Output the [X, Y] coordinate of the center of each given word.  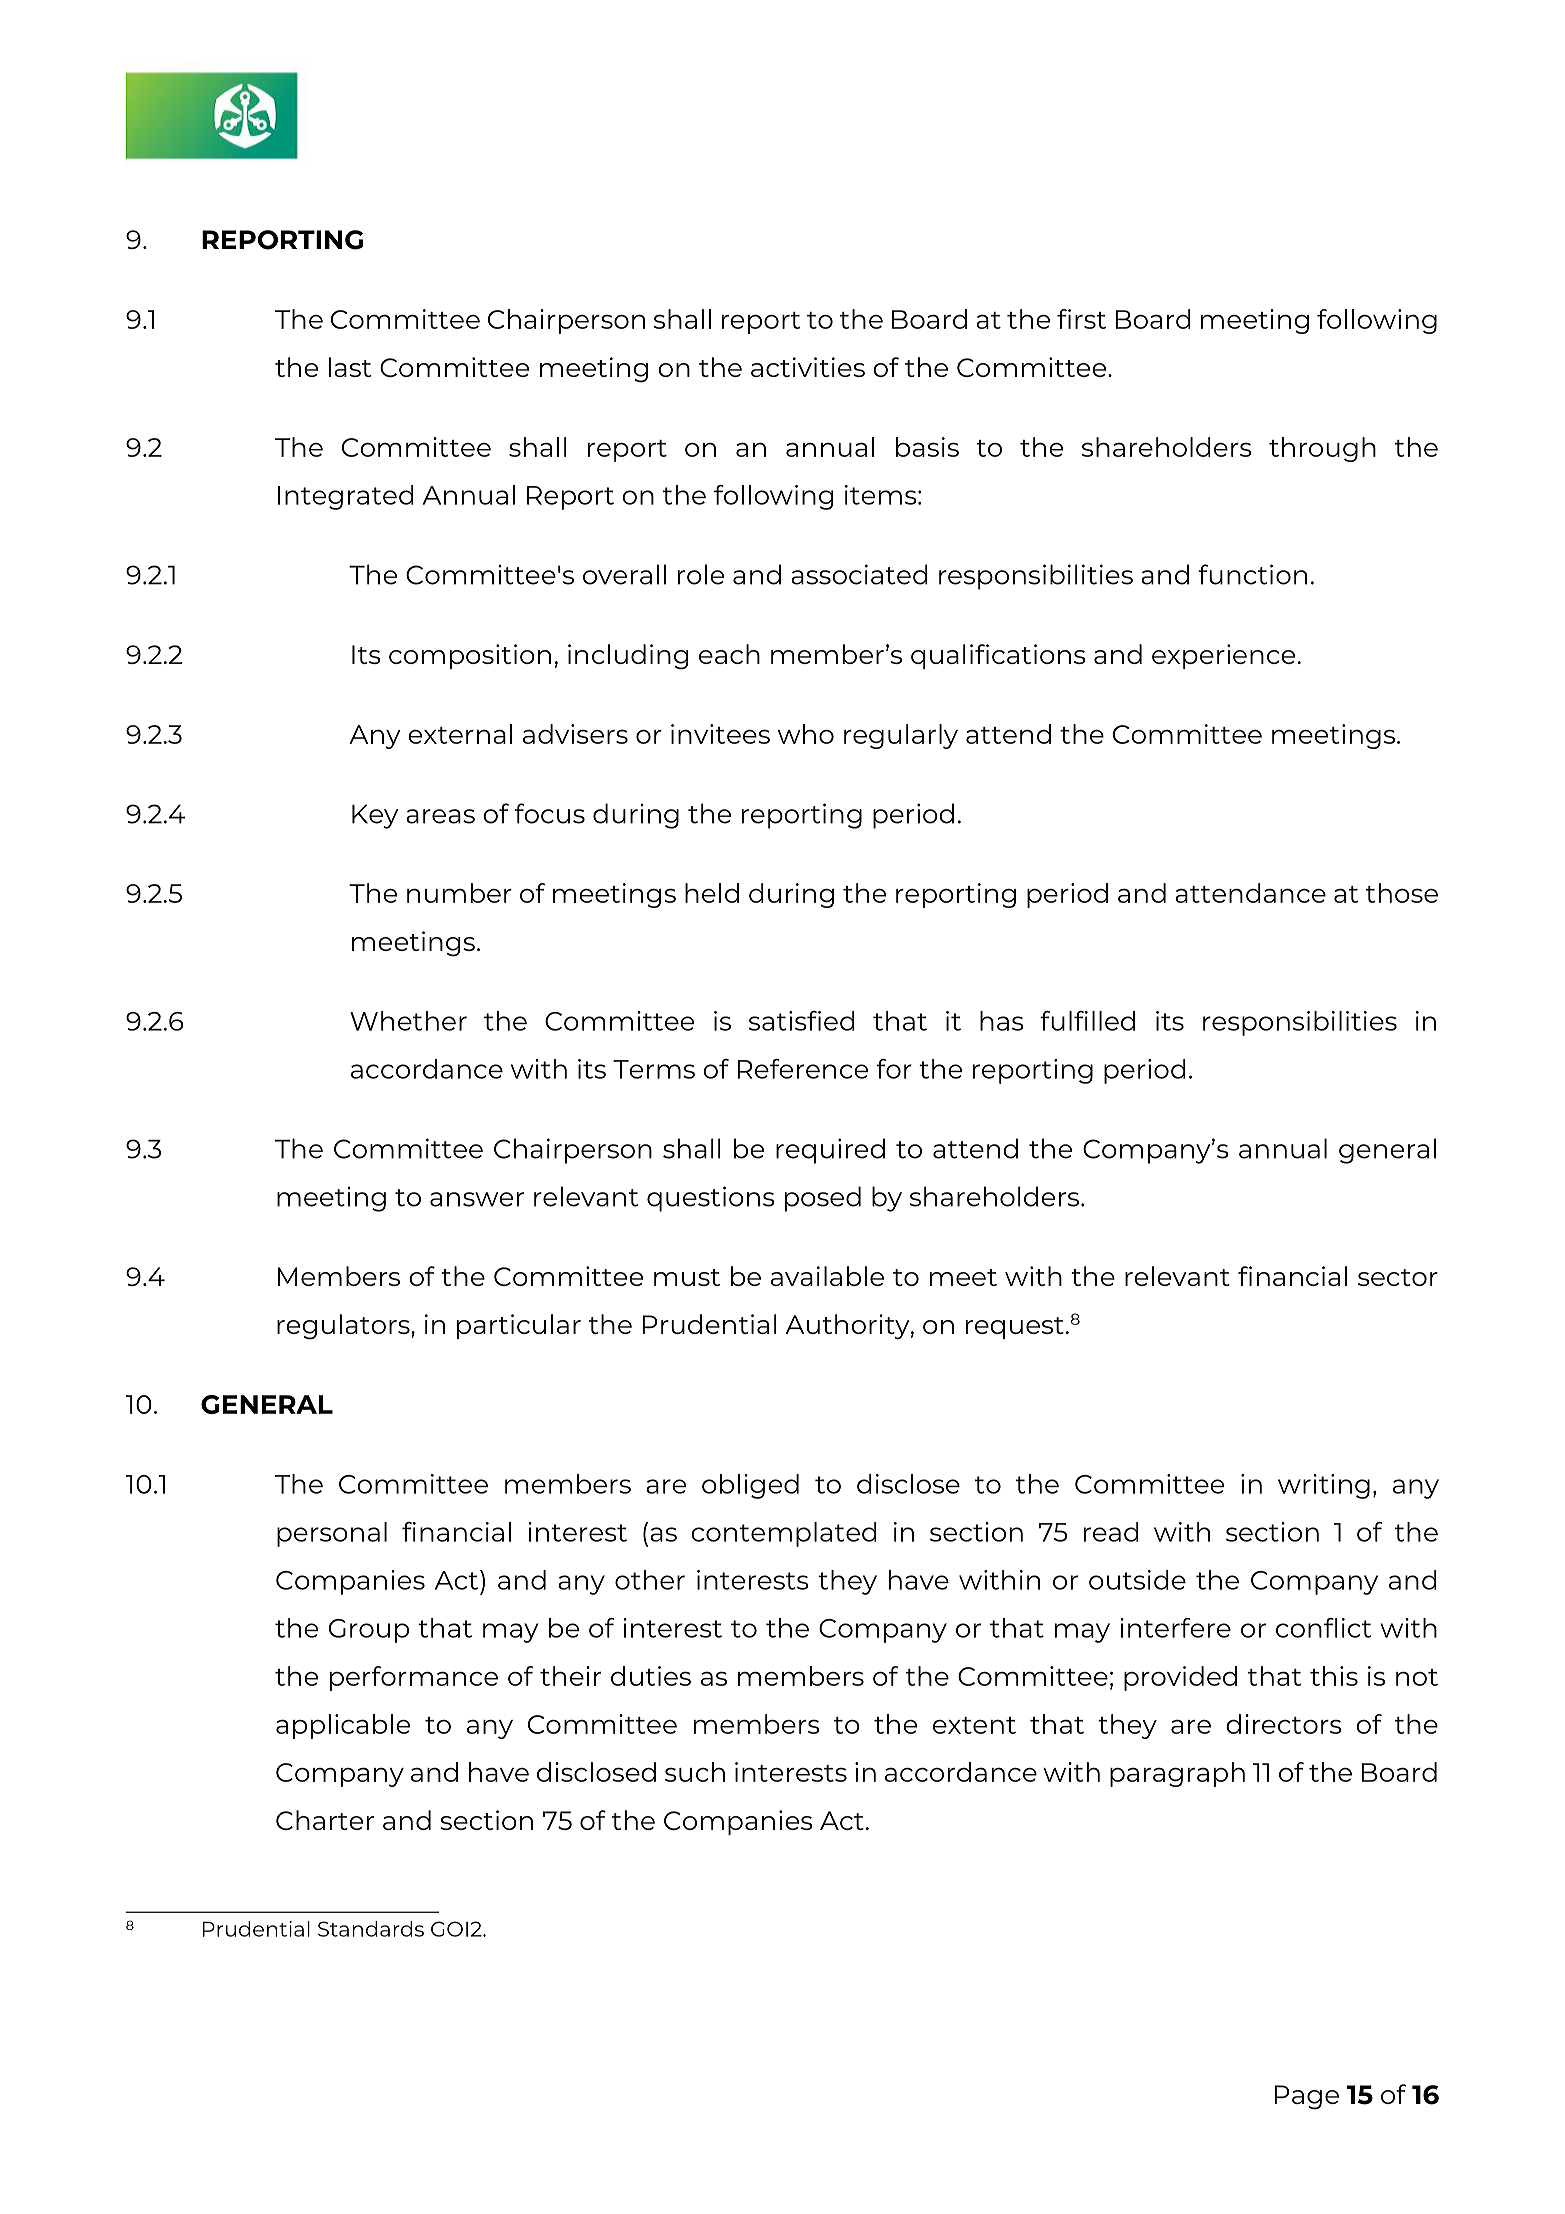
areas [440, 816]
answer [477, 1199]
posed [823, 1199]
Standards [371, 1929]
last [350, 367]
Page [1306, 2097]
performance [414, 1678]
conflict [1324, 1628]
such [695, 1772]
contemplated [784, 1534]
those [1402, 893]
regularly [901, 736]
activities [808, 367]
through [1322, 449]
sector [1398, 1277]
